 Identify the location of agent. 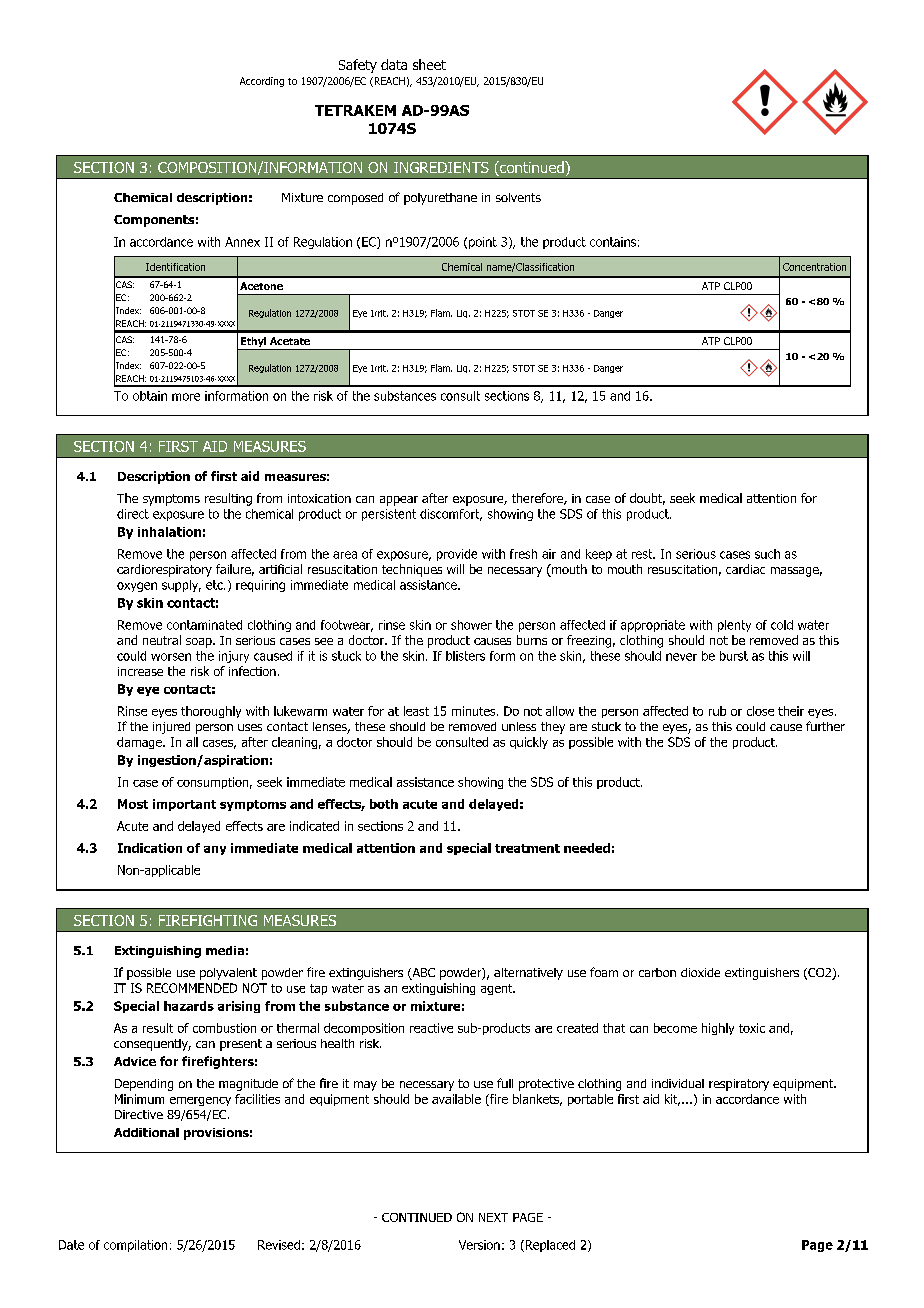
(498, 989).
